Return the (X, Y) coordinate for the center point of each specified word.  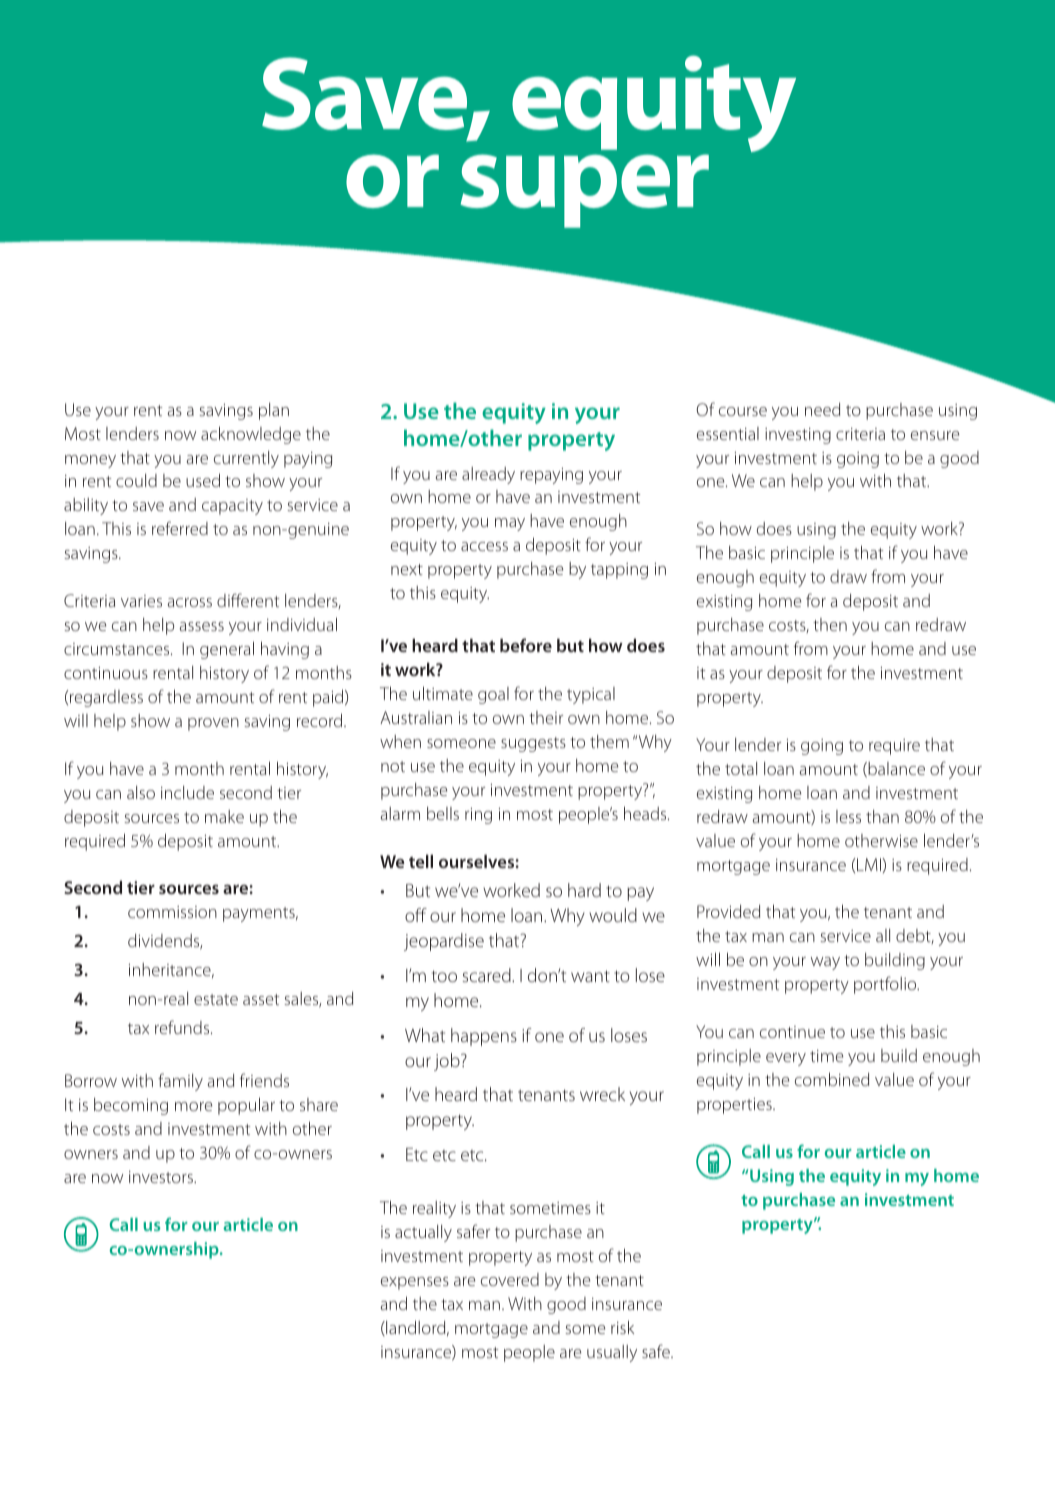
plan (274, 411)
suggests (533, 744)
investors (162, 1177)
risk (622, 1327)
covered (510, 1279)
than (882, 816)
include (187, 792)
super (585, 191)
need (822, 409)
